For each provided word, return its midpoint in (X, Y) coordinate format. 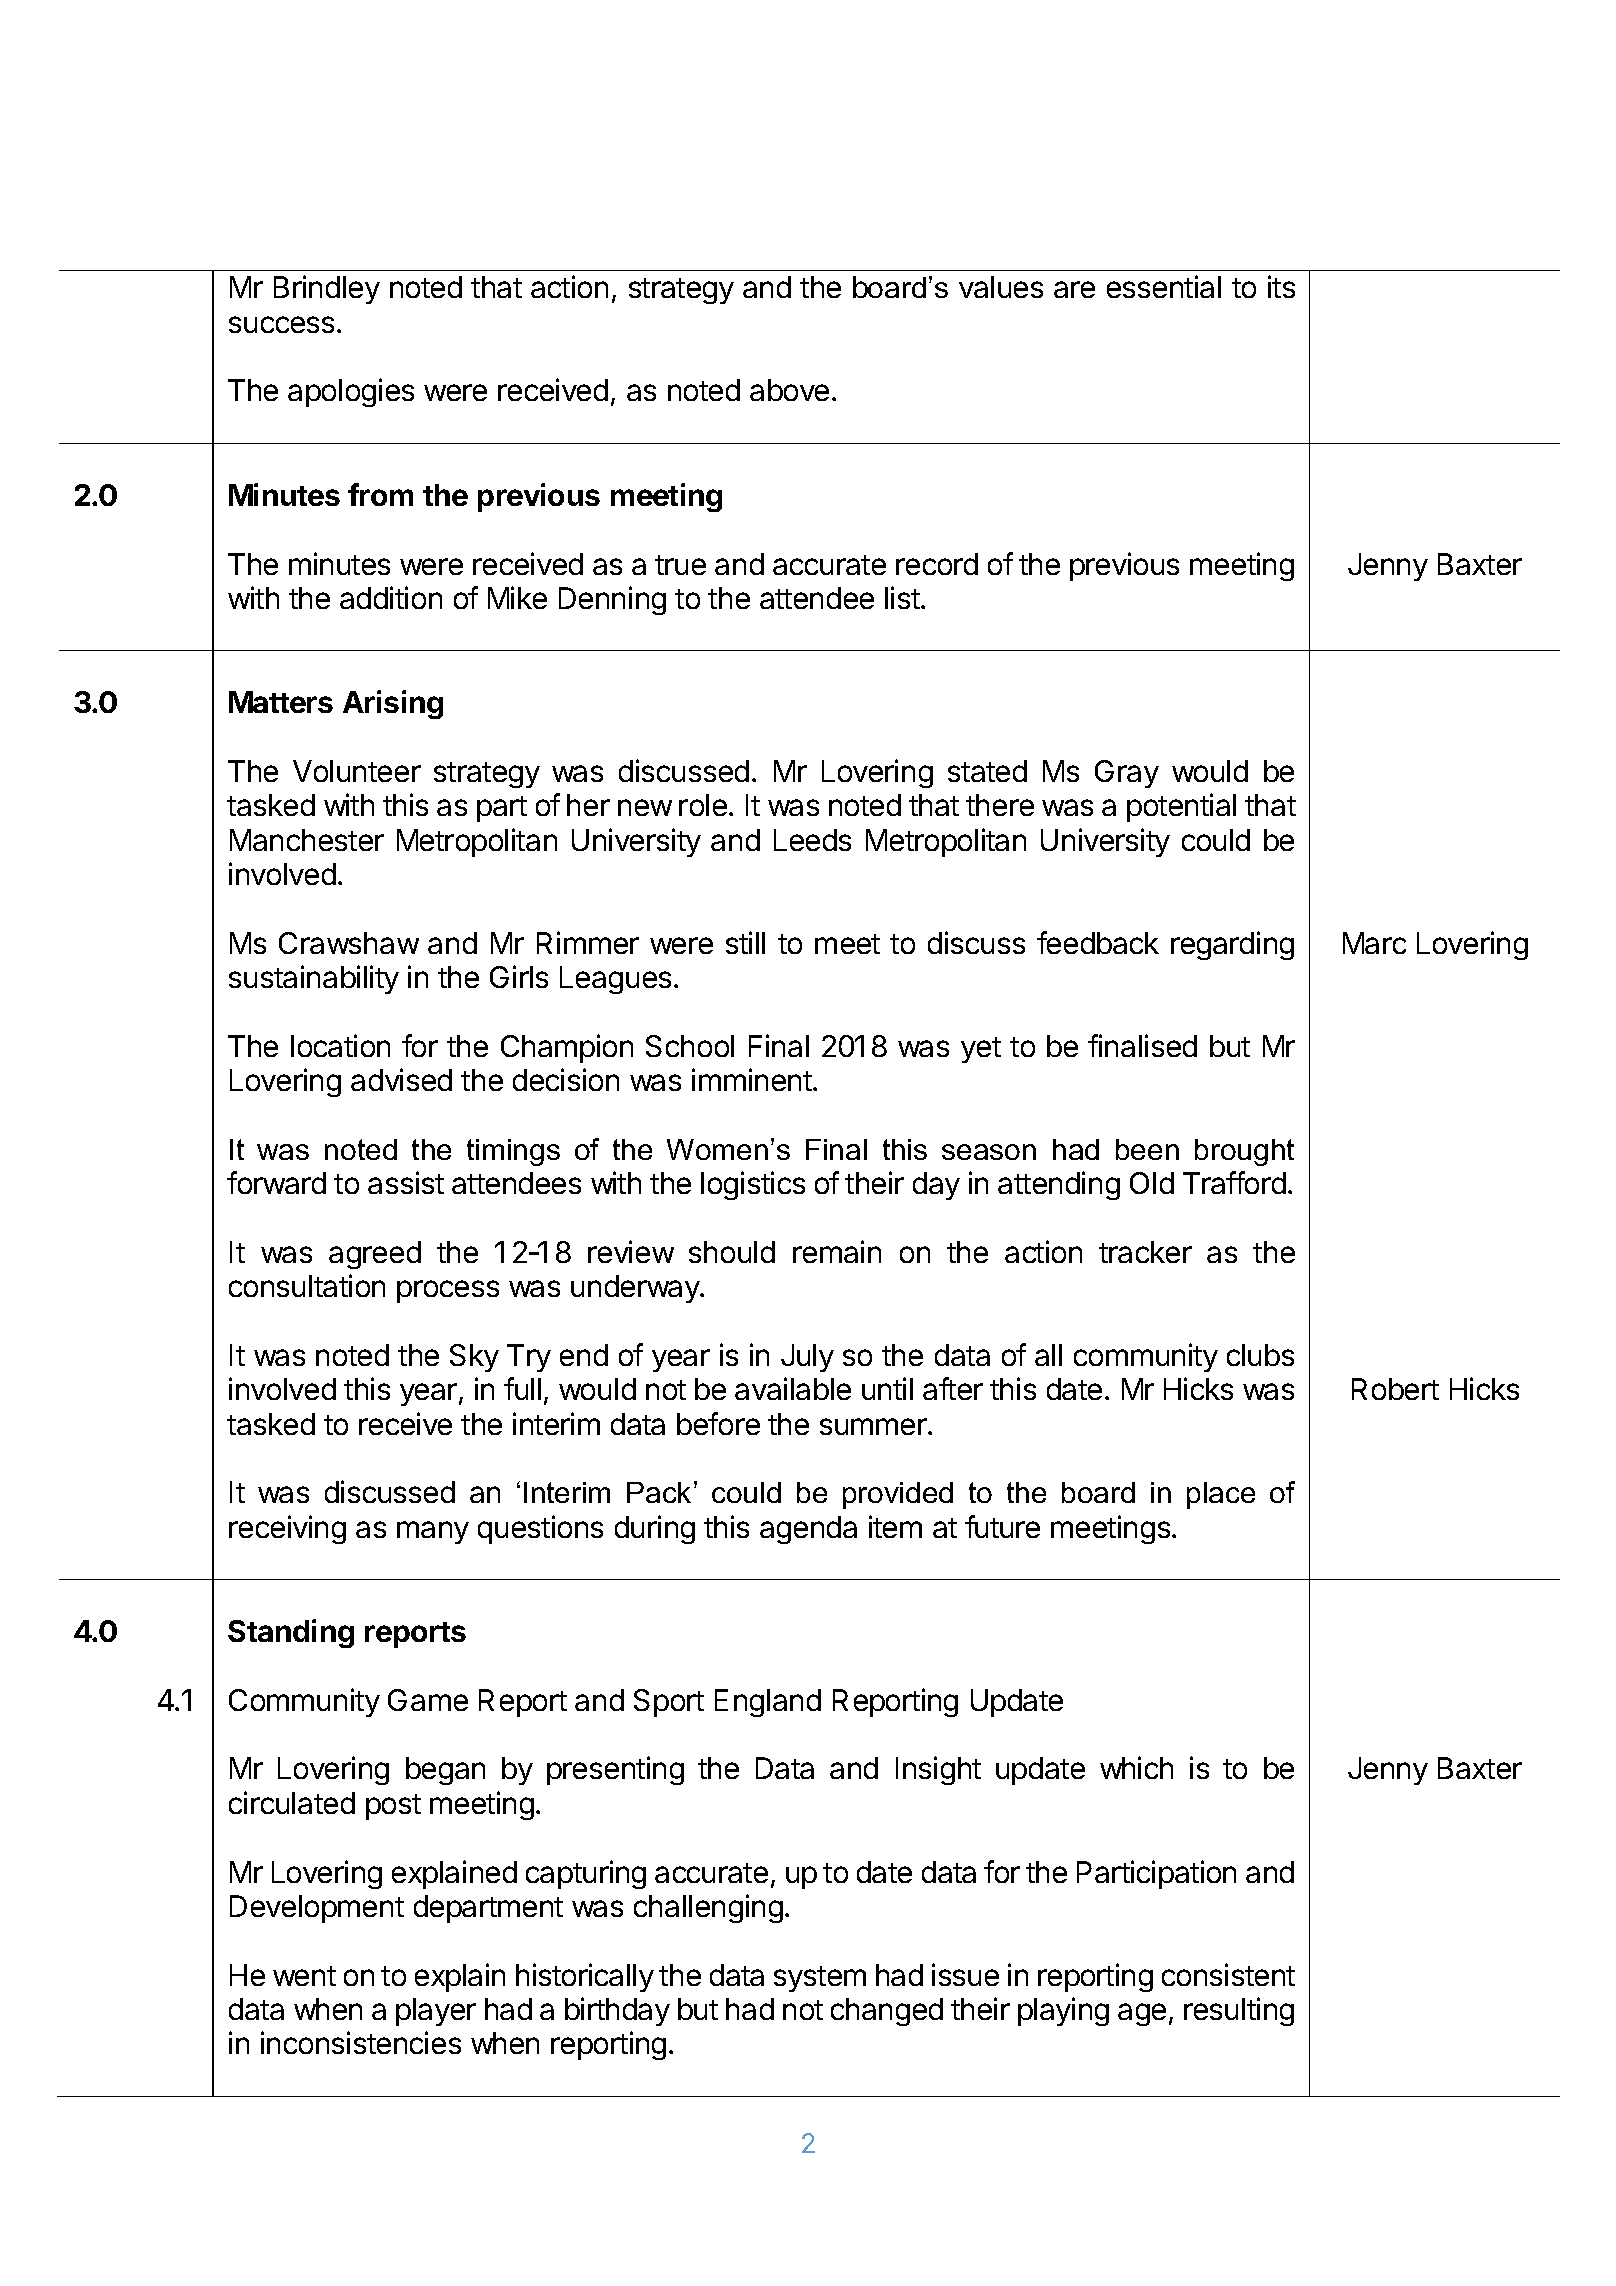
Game (428, 1700)
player (436, 2012)
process (448, 1291)
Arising (393, 704)
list (902, 597)
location (340, 1045)
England (768, 1703)
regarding (1232, 945)
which (1136, 1767)
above (789, 390)
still (745, 942)
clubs (1260, 1355)
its (1281, 286)
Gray (1127, 774)
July (807, 1358)
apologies (351, 392)
